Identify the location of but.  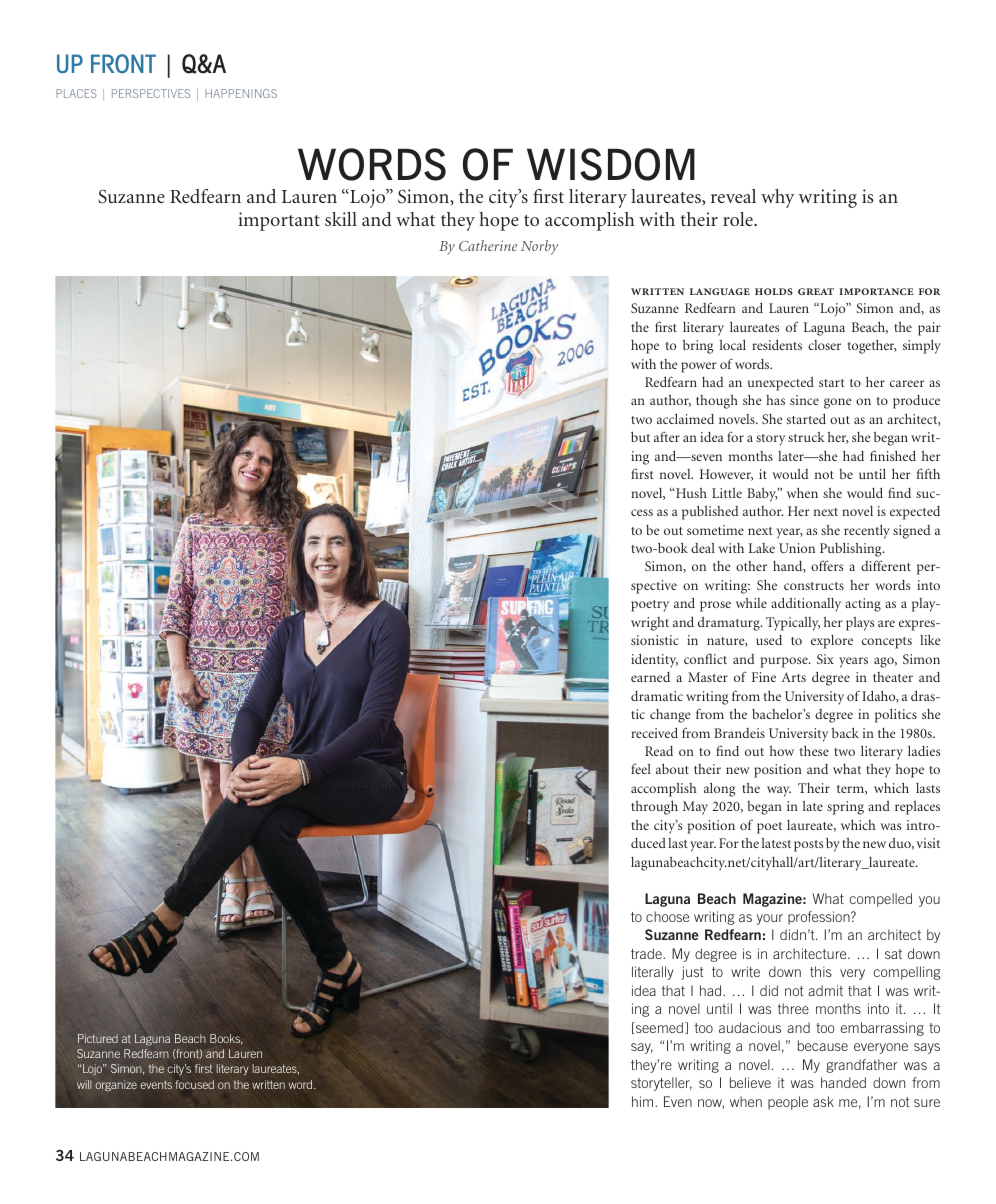
(640, 436).
